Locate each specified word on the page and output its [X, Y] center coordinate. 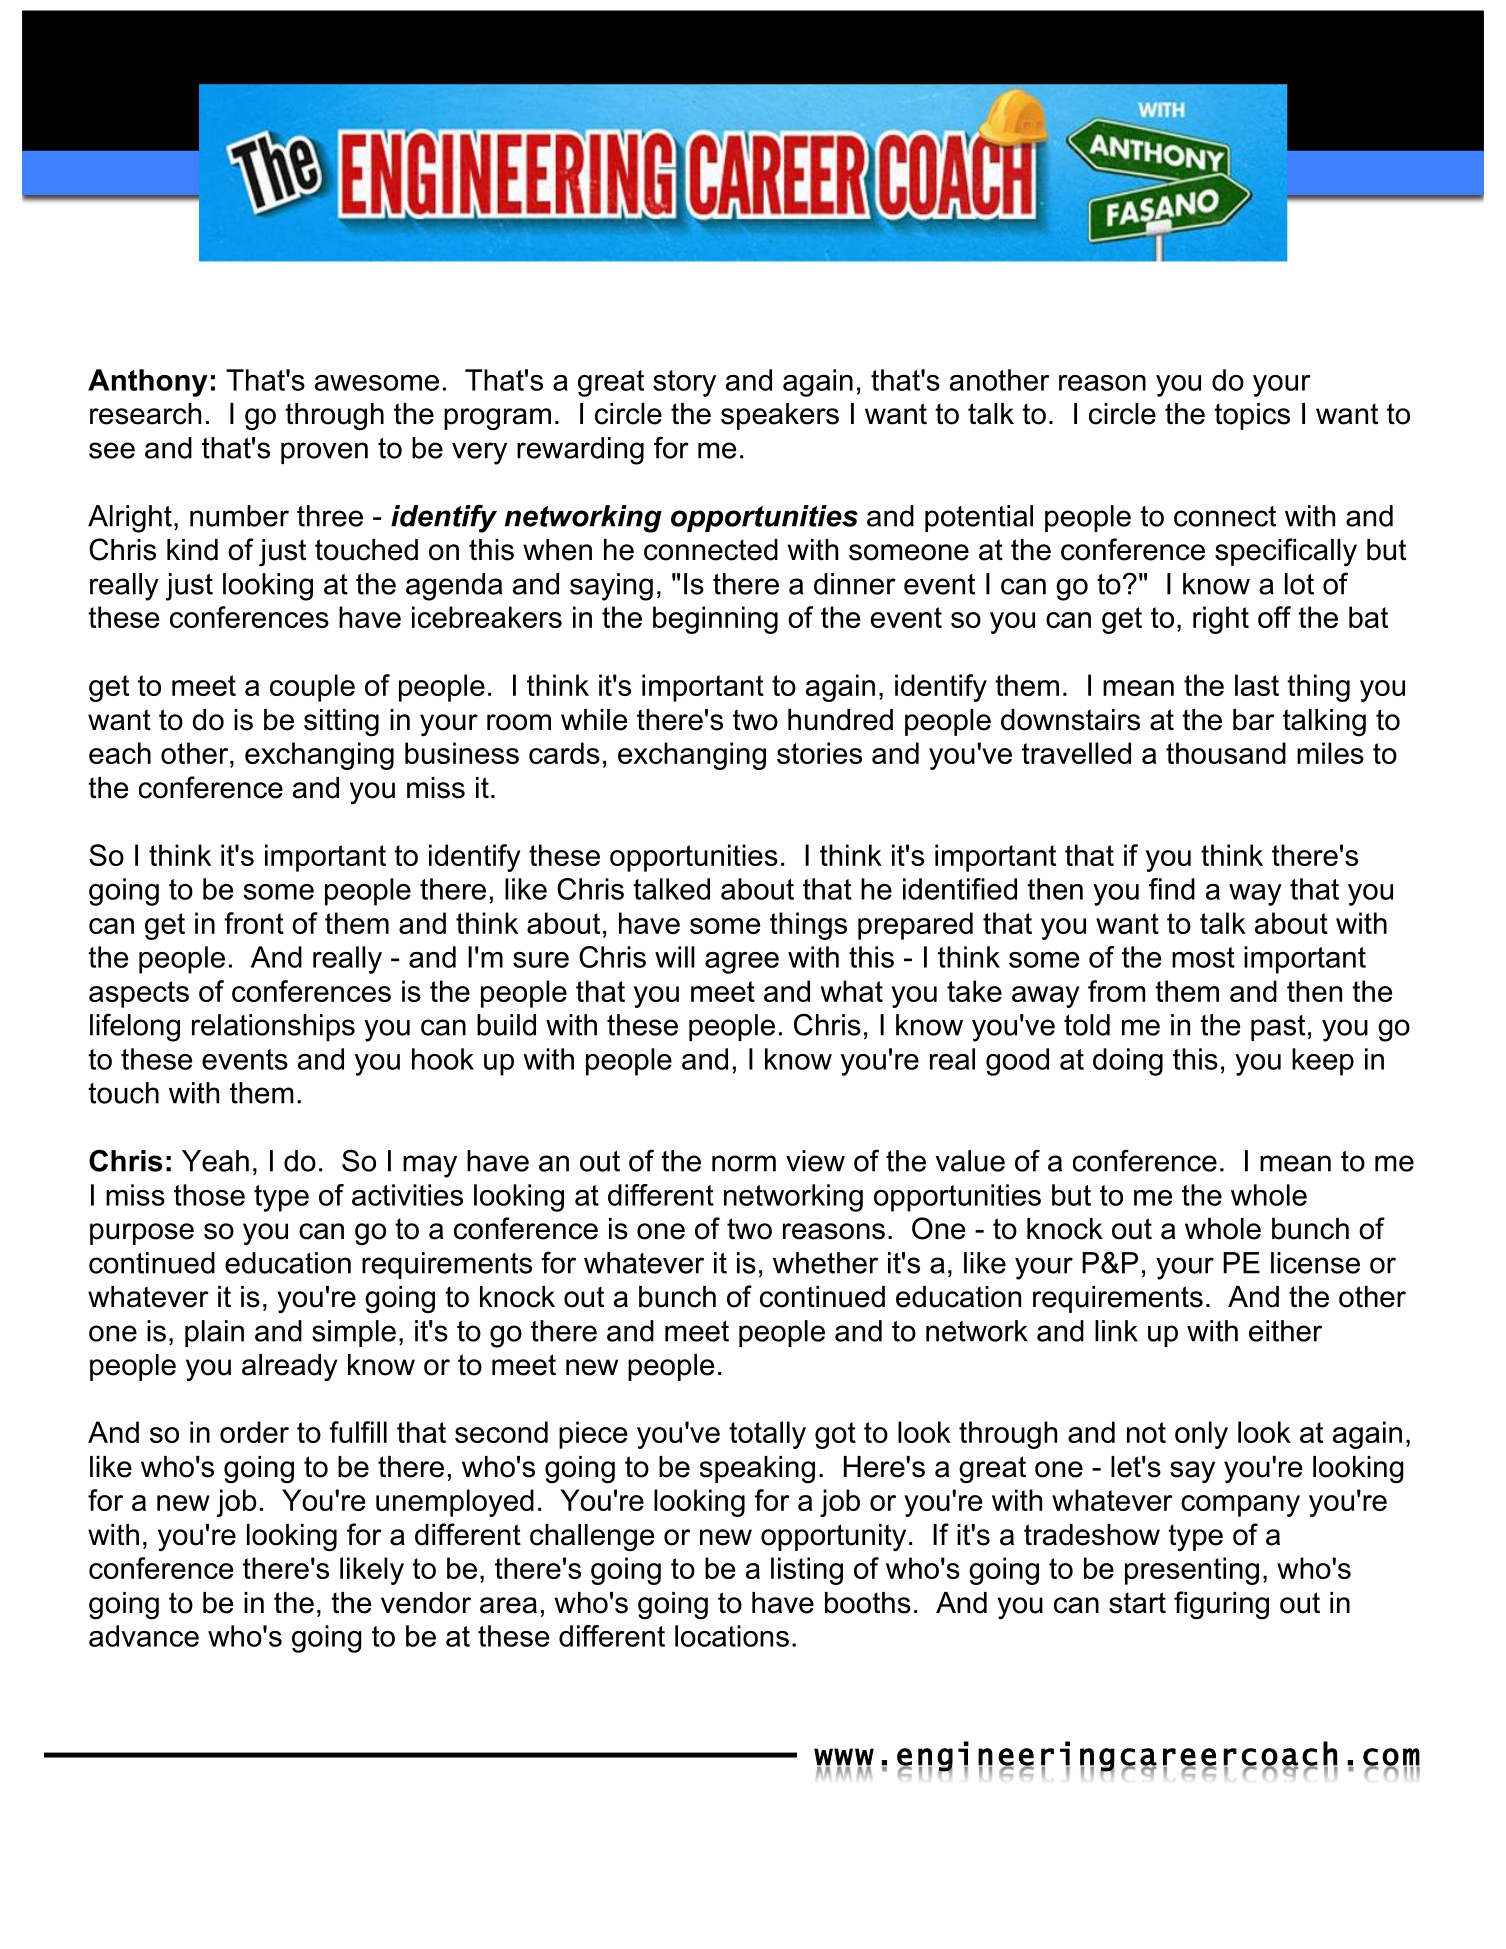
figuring [1221, 1605]
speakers [780, 416]
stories [819, 753]
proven [324, 453]
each [120, 753]
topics [1252, 416]
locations [732, 1636]
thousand [1226, 753]
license [1315, 1263]
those [209, 1195]
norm [744, 1163]
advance [144, 1636]
